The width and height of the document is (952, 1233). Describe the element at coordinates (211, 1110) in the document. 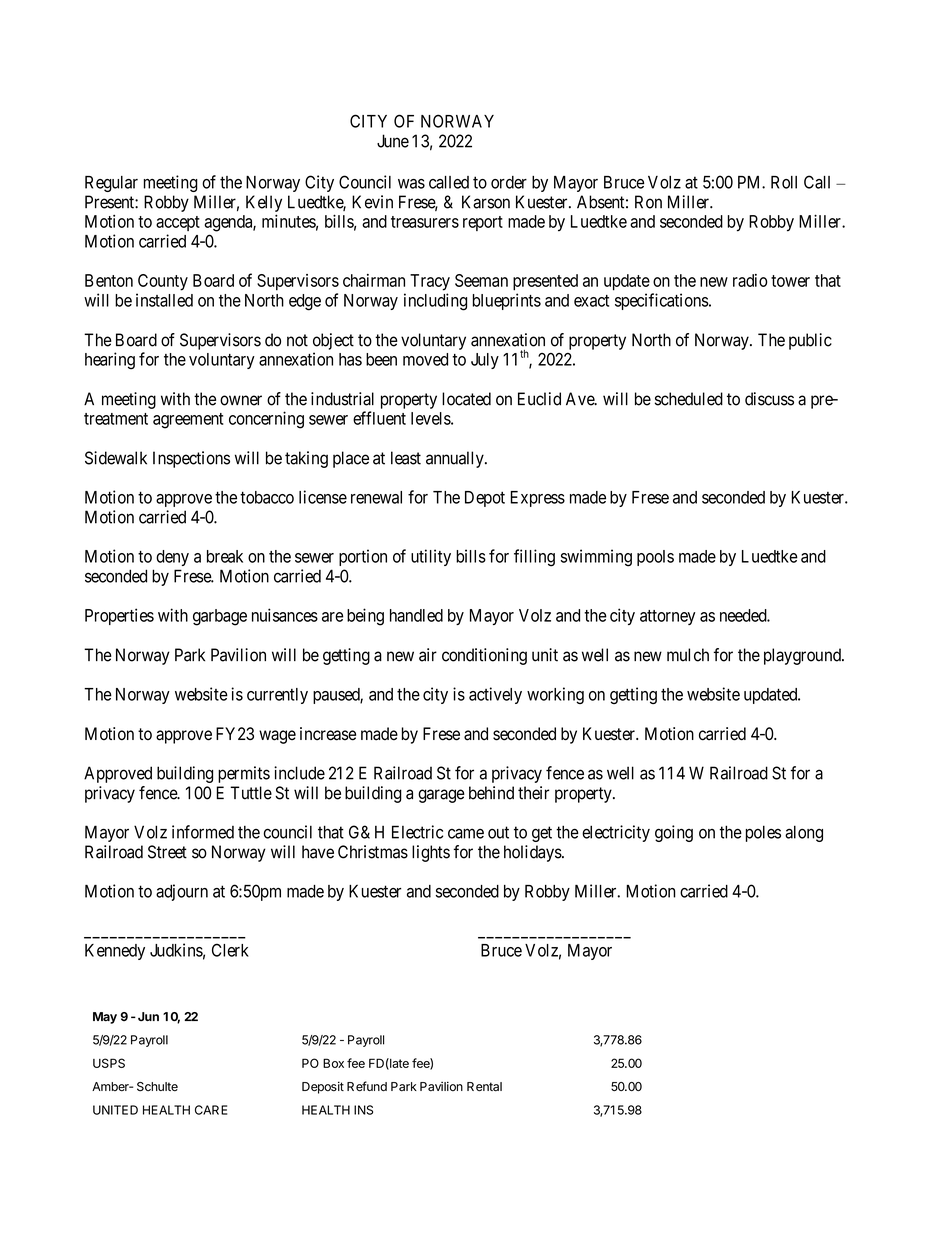

I see `CARE` at that location.
